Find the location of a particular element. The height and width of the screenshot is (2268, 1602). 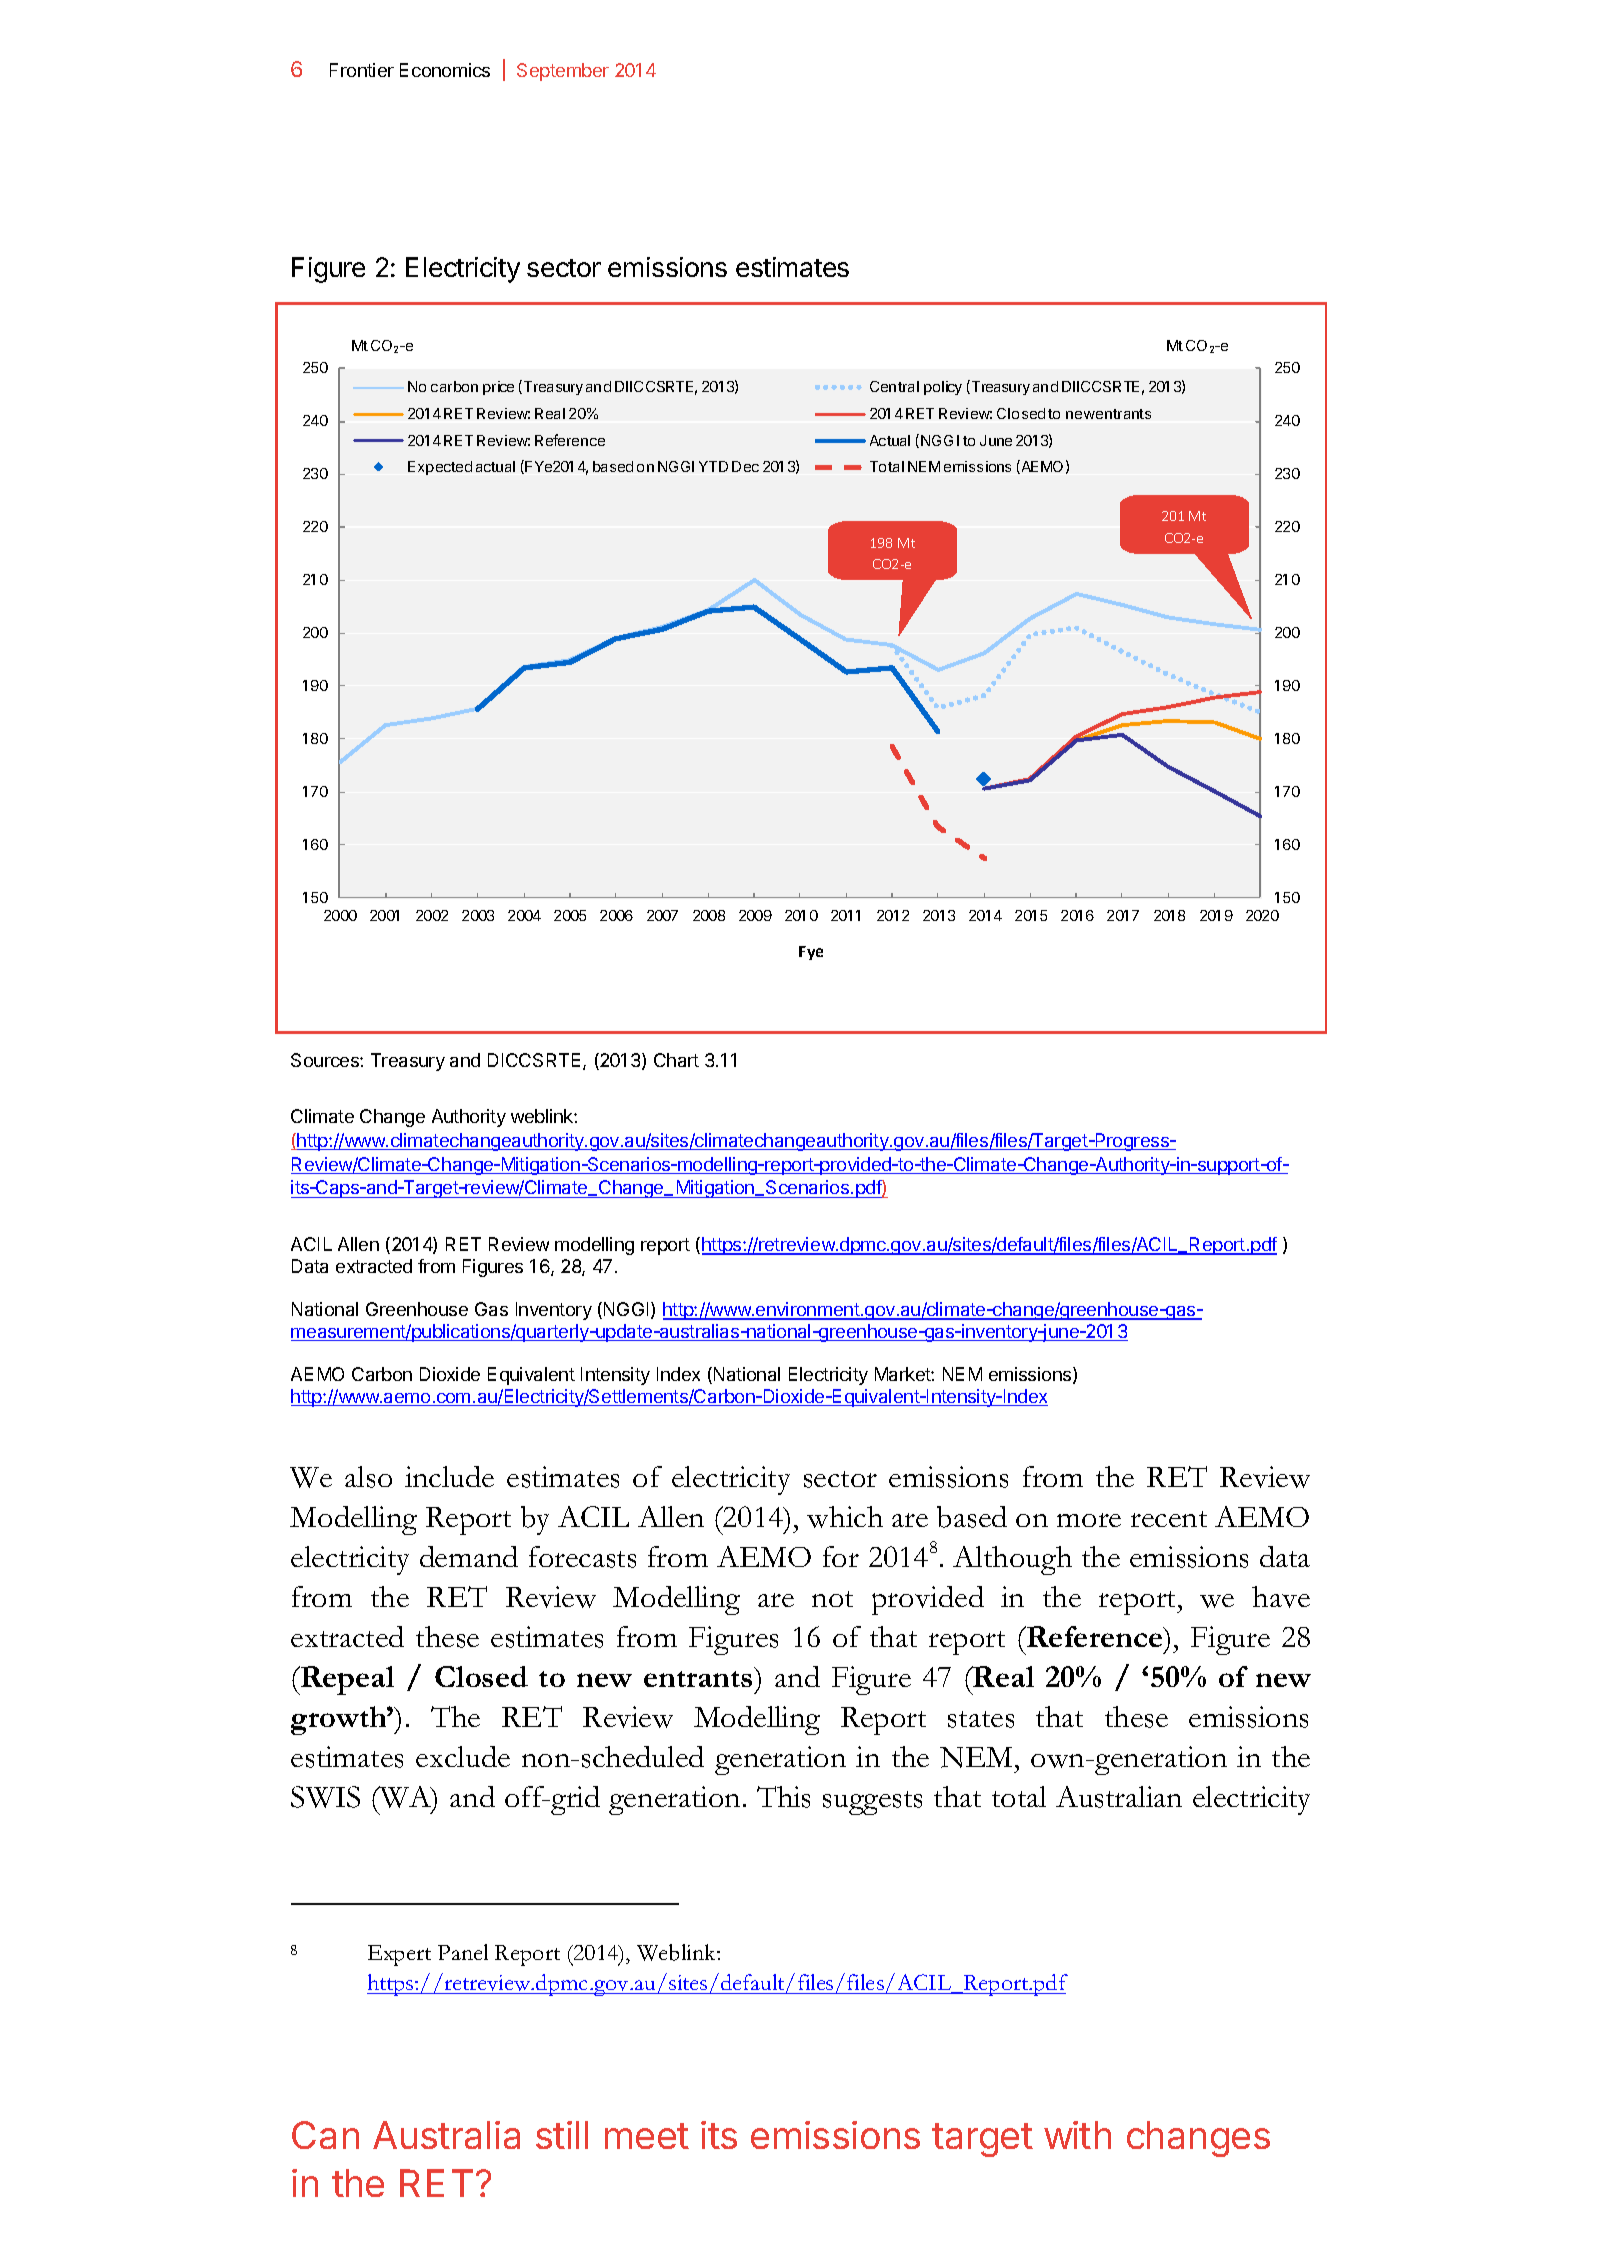

demand is located at coordinates (469, 1556).
